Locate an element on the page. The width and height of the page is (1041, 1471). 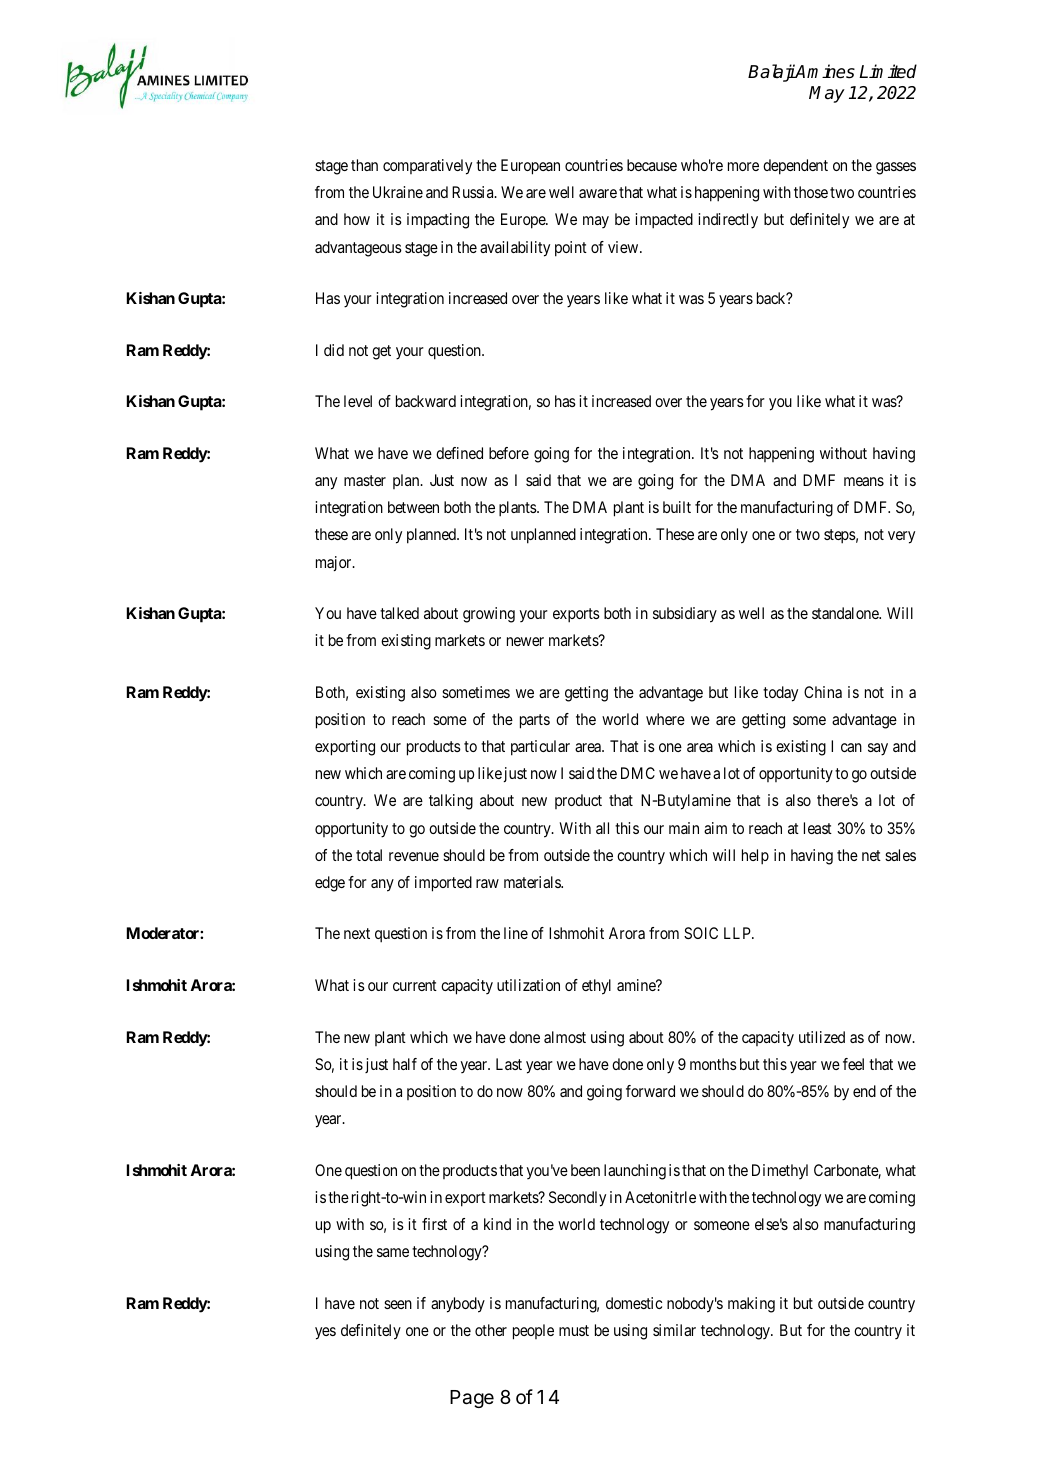
means is located at coordinates (864, 481).
